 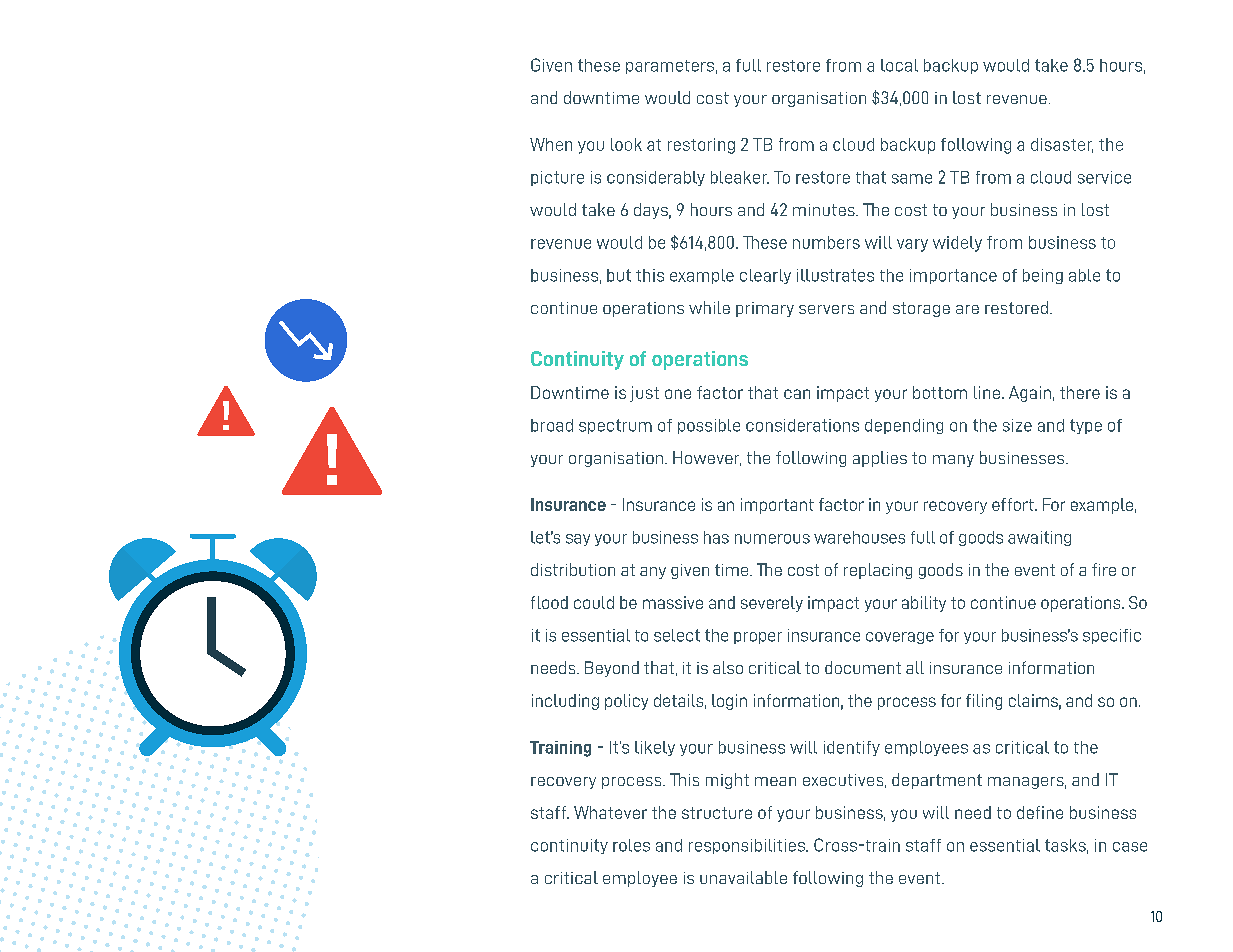 What do you see at coordinates (899, 65) in the document?
I see `local` at bounding box center [899, 65].
